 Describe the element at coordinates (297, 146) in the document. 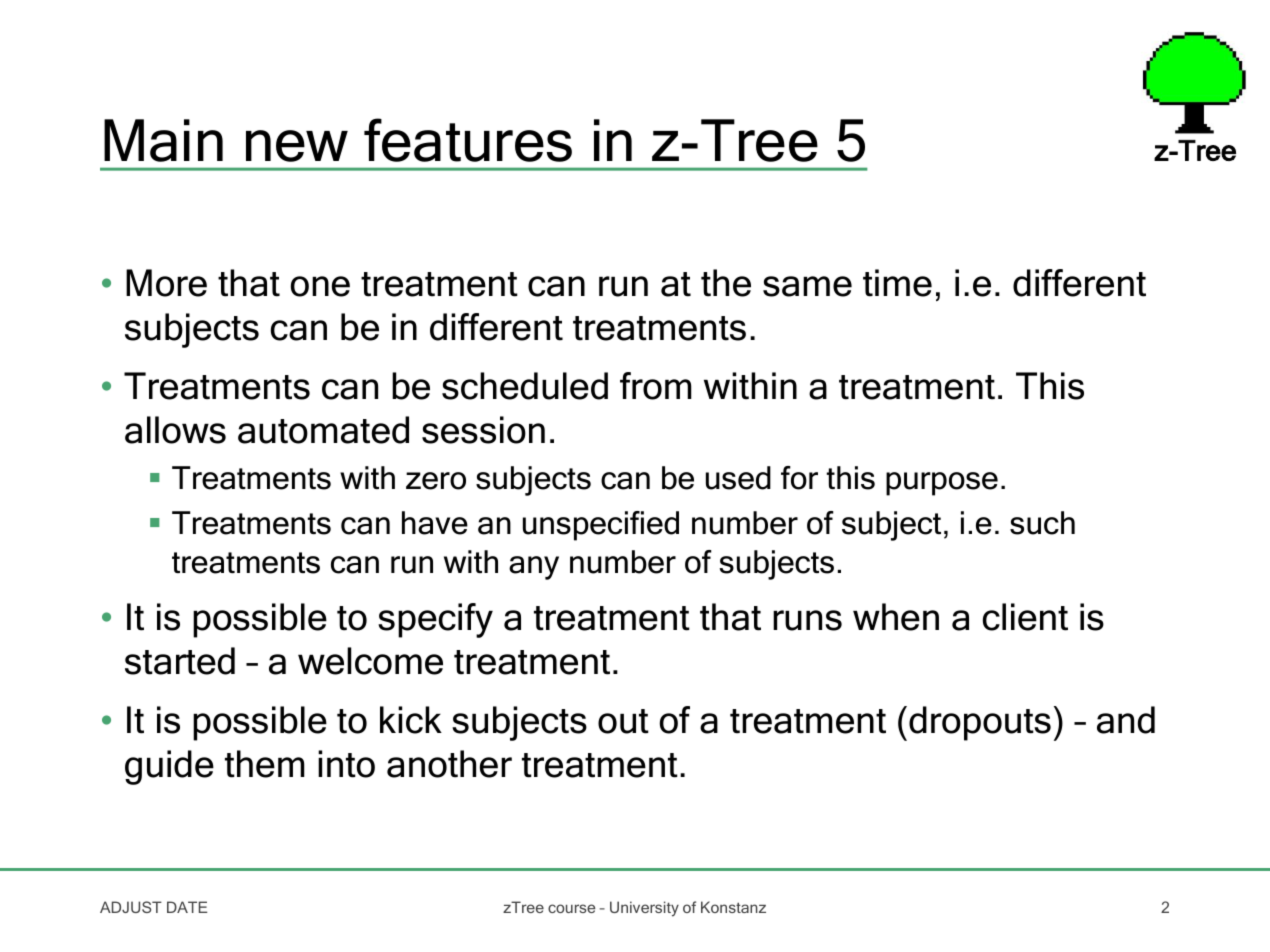

I see `new` at that location.
